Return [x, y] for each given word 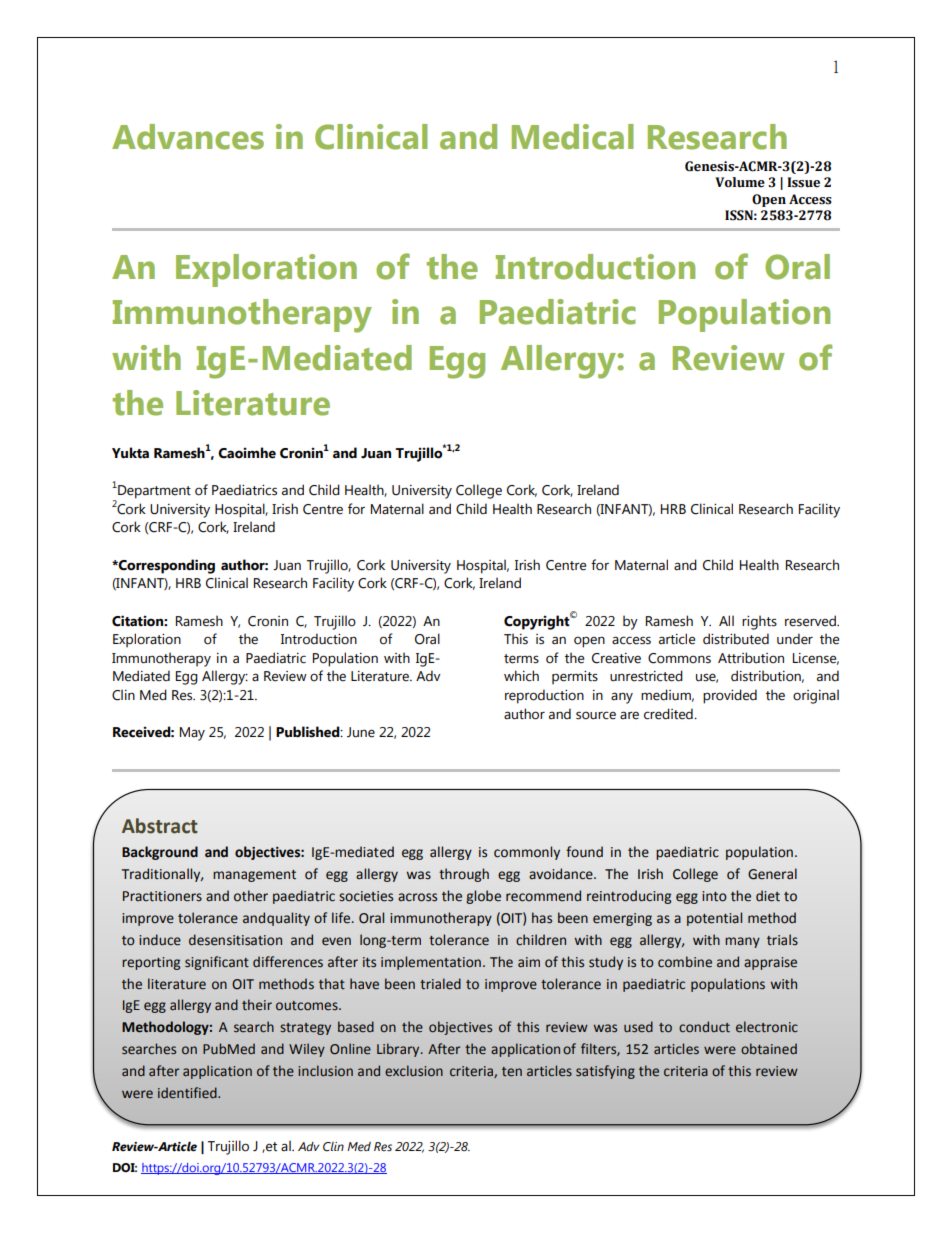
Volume [740, 182]
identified [188, 1093]
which [521, 676]
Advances [188, 137]
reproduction [544, 696]
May [192, 734]
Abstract [160, 826]
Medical [573, 137]
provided [730, 696]
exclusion [414, 1071]
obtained [769, 1049]
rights [759, 622]
